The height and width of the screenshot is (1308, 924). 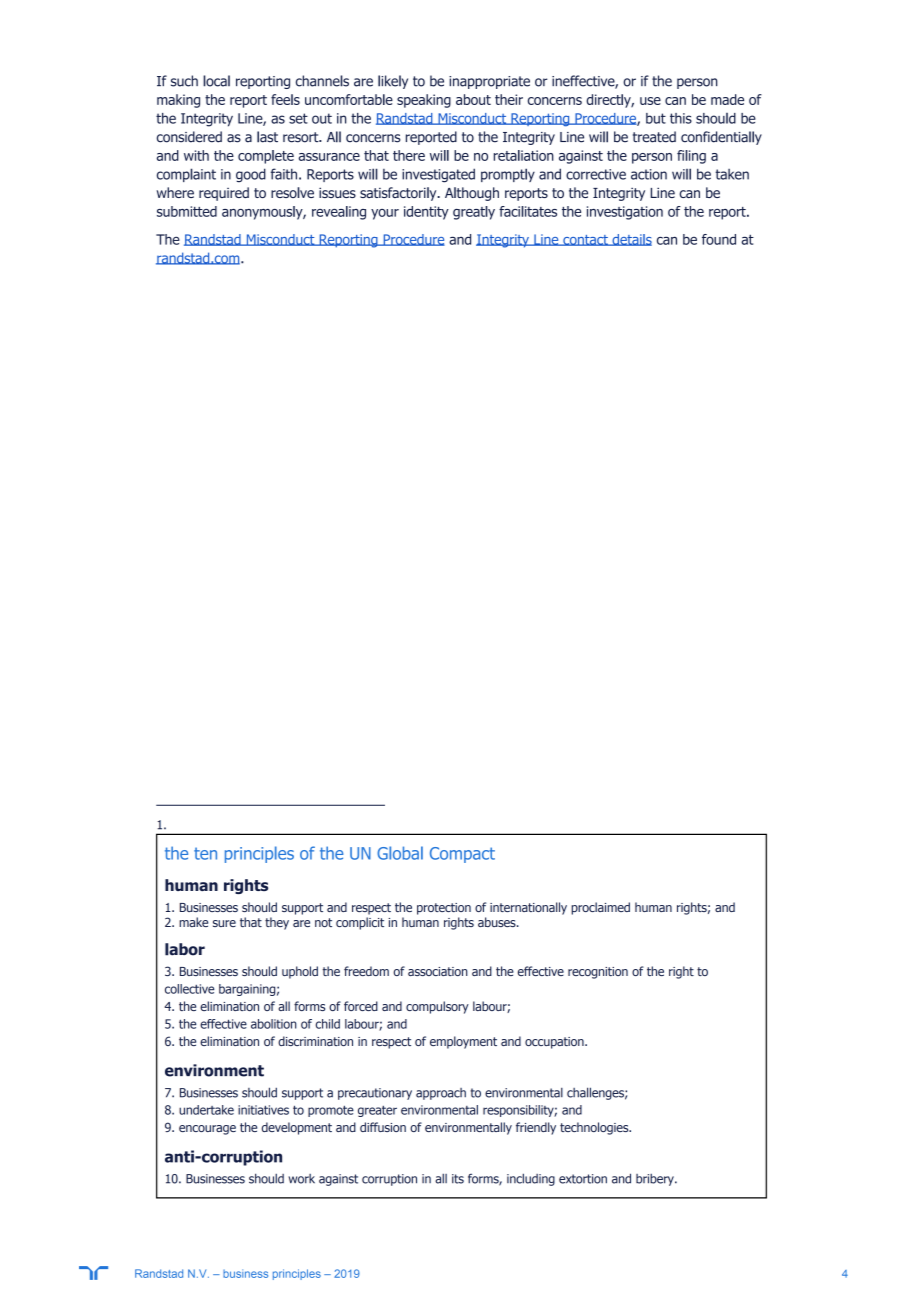 What do you see at coordinates (205, 853) in the screenshot?
I see `ten` at bounding box center [205, 853].
